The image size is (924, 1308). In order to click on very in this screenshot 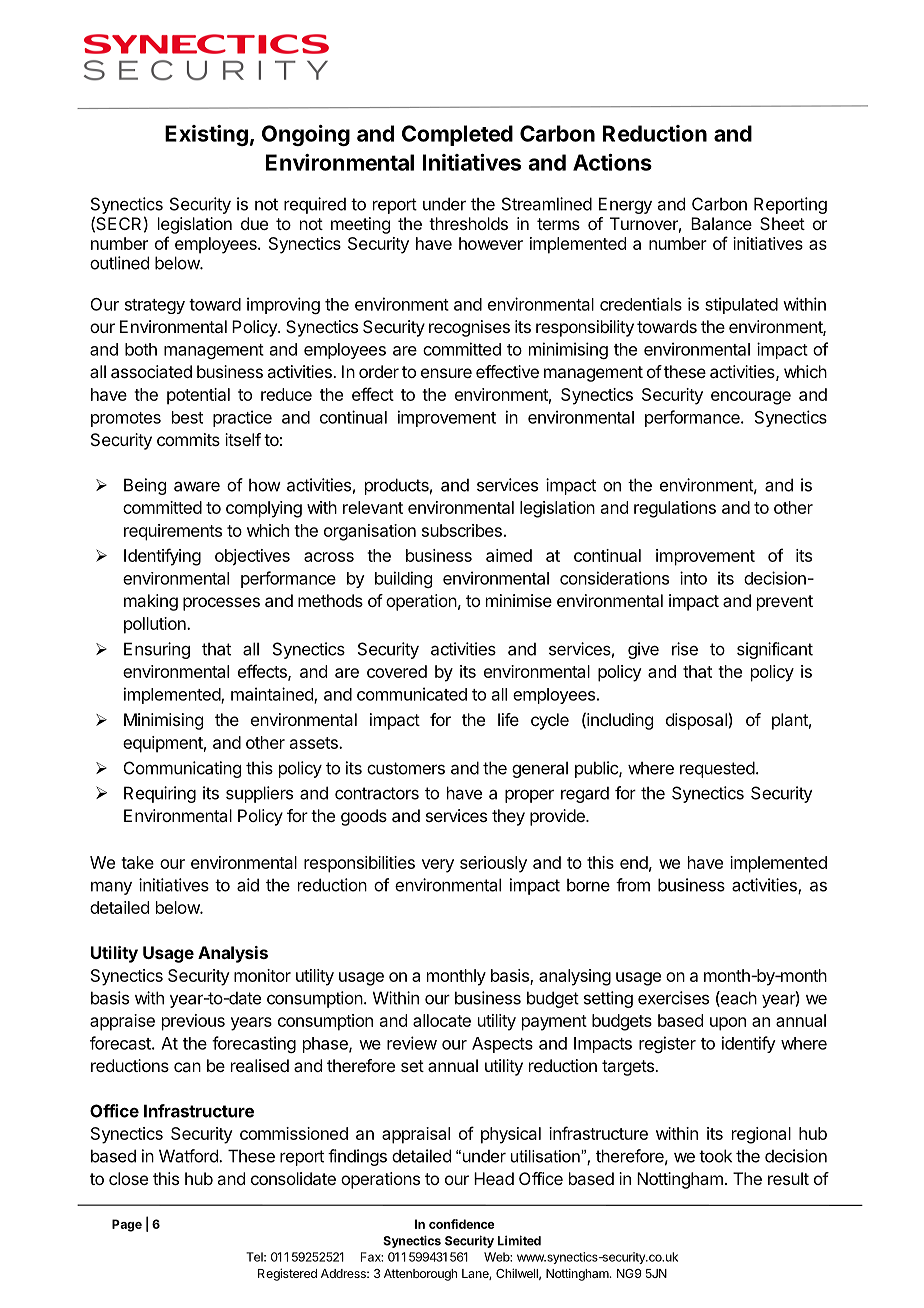, I will do `click(438, 866)`.
